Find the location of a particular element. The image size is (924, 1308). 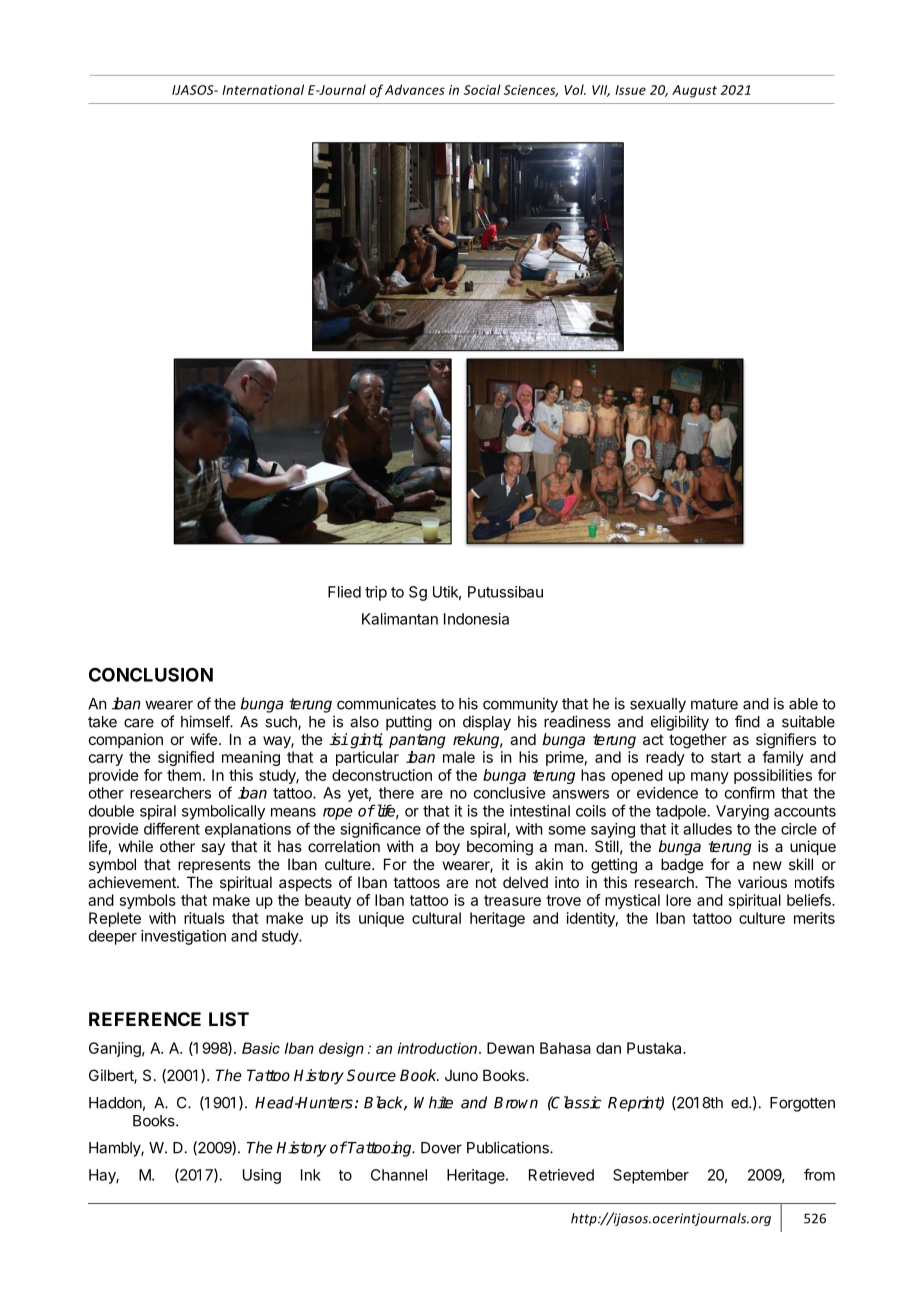

August is located at coordinates (694, 91).
